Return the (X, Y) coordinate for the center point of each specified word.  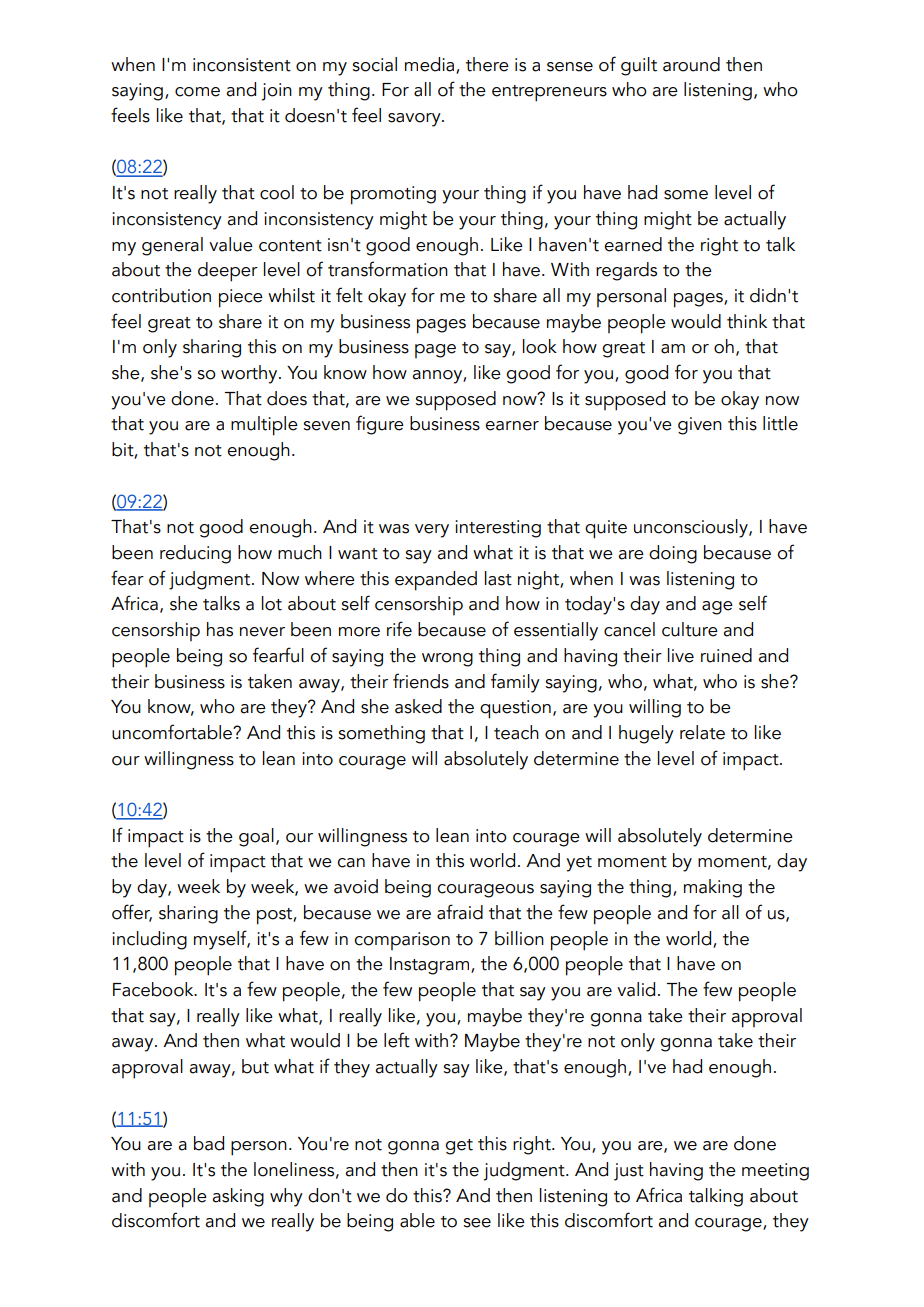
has (220, 629)
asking (238, 1197)
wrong (447, 660)
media (431, 65)
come (197, 92)
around (691, 64)
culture (690, 629)
